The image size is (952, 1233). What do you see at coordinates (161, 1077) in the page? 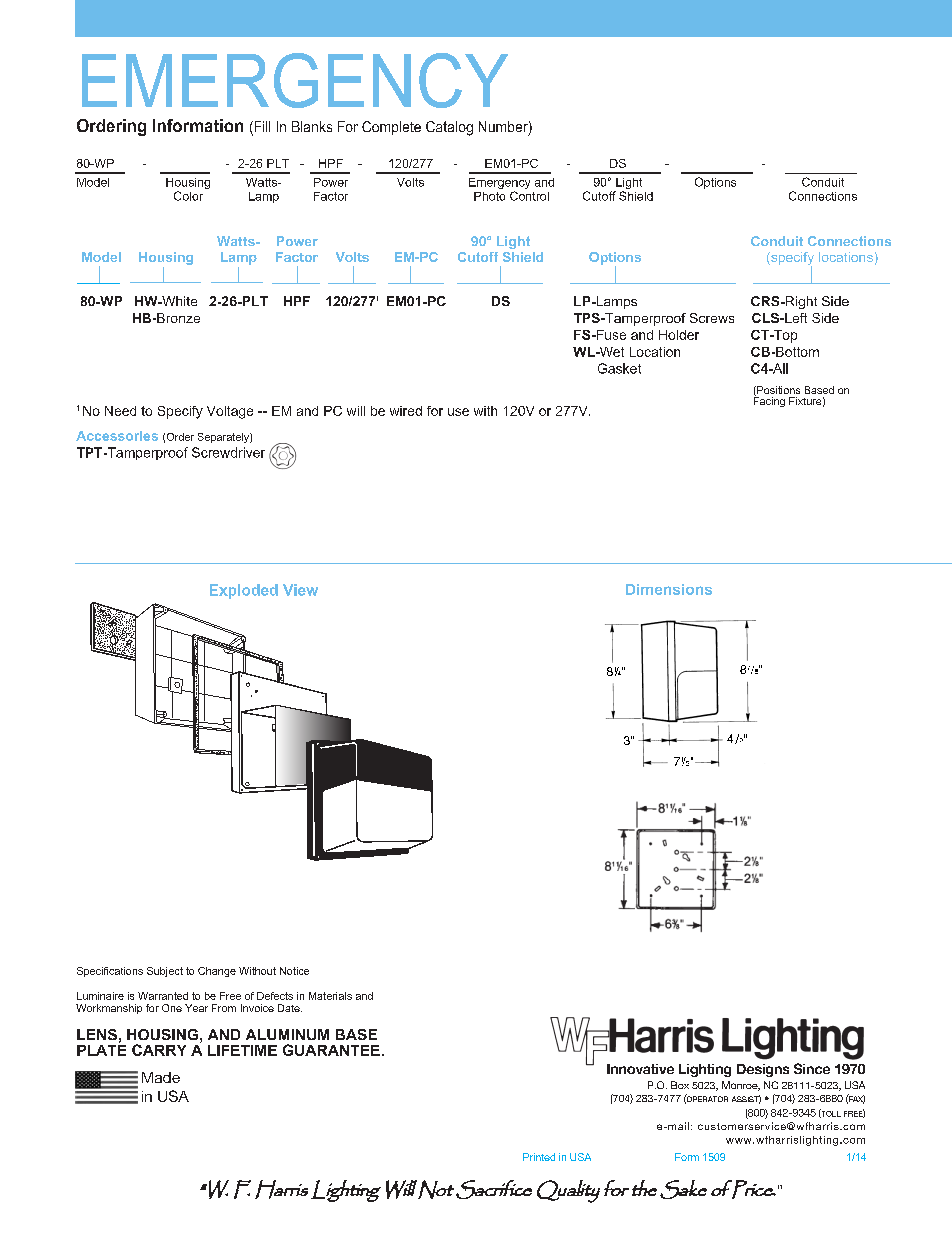
I see `Made` at bounding box center [161, 1077].
